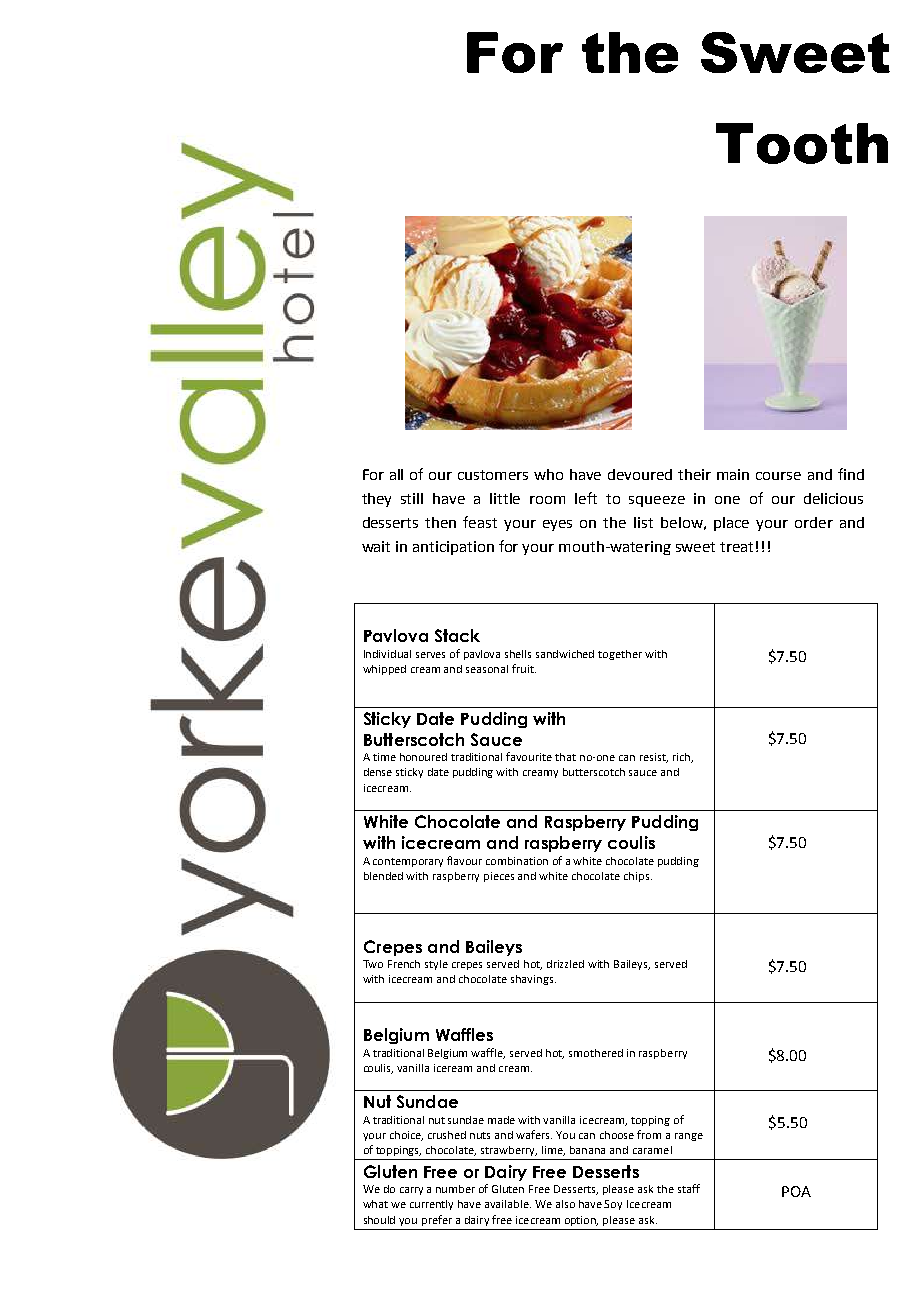 The width and height of the screenshot is (924, 1308). I want to click on still, so click(412, 498).
